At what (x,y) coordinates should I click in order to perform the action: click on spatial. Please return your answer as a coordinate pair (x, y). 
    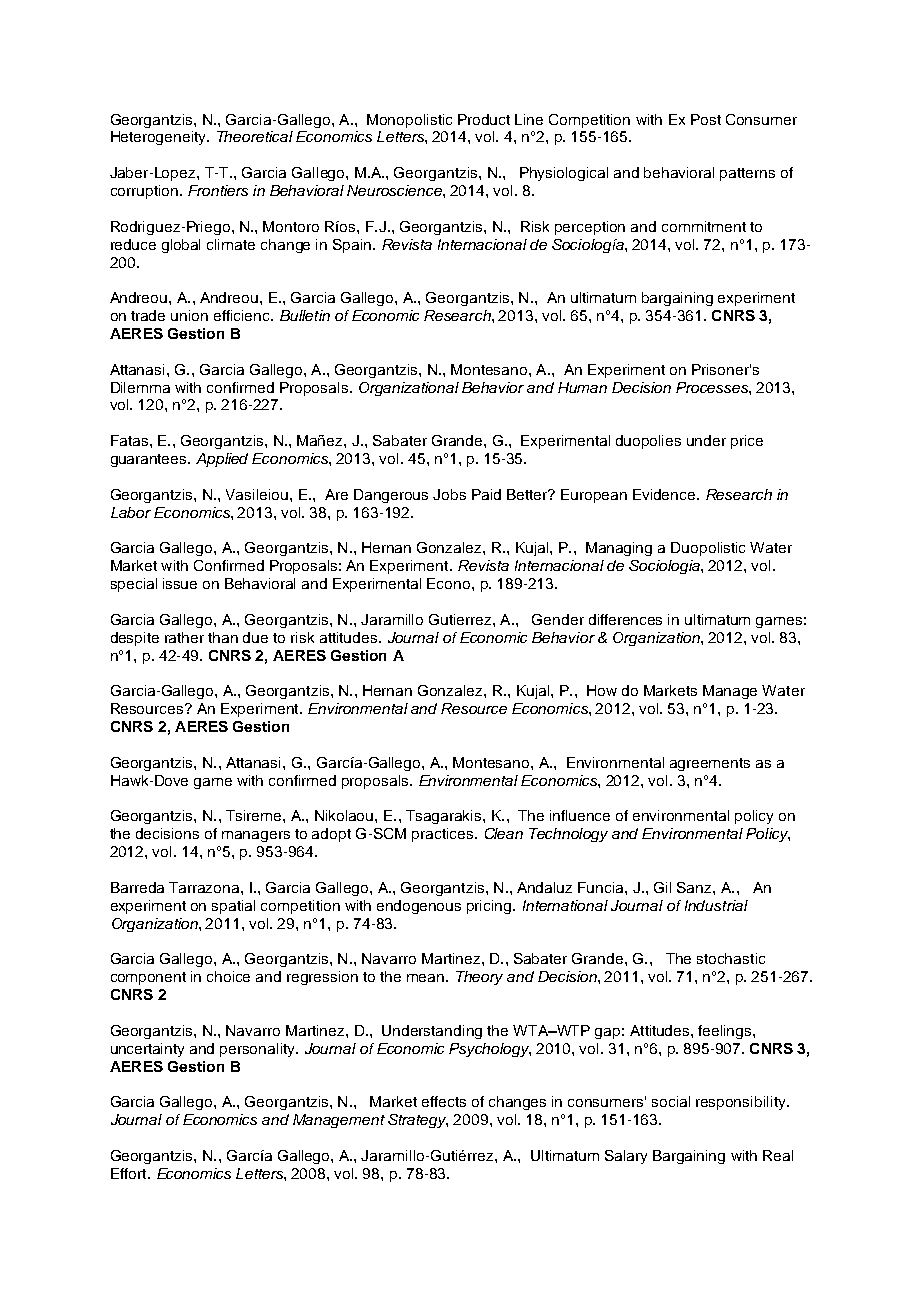
    Looking at the image, I should click on (233, 907).
